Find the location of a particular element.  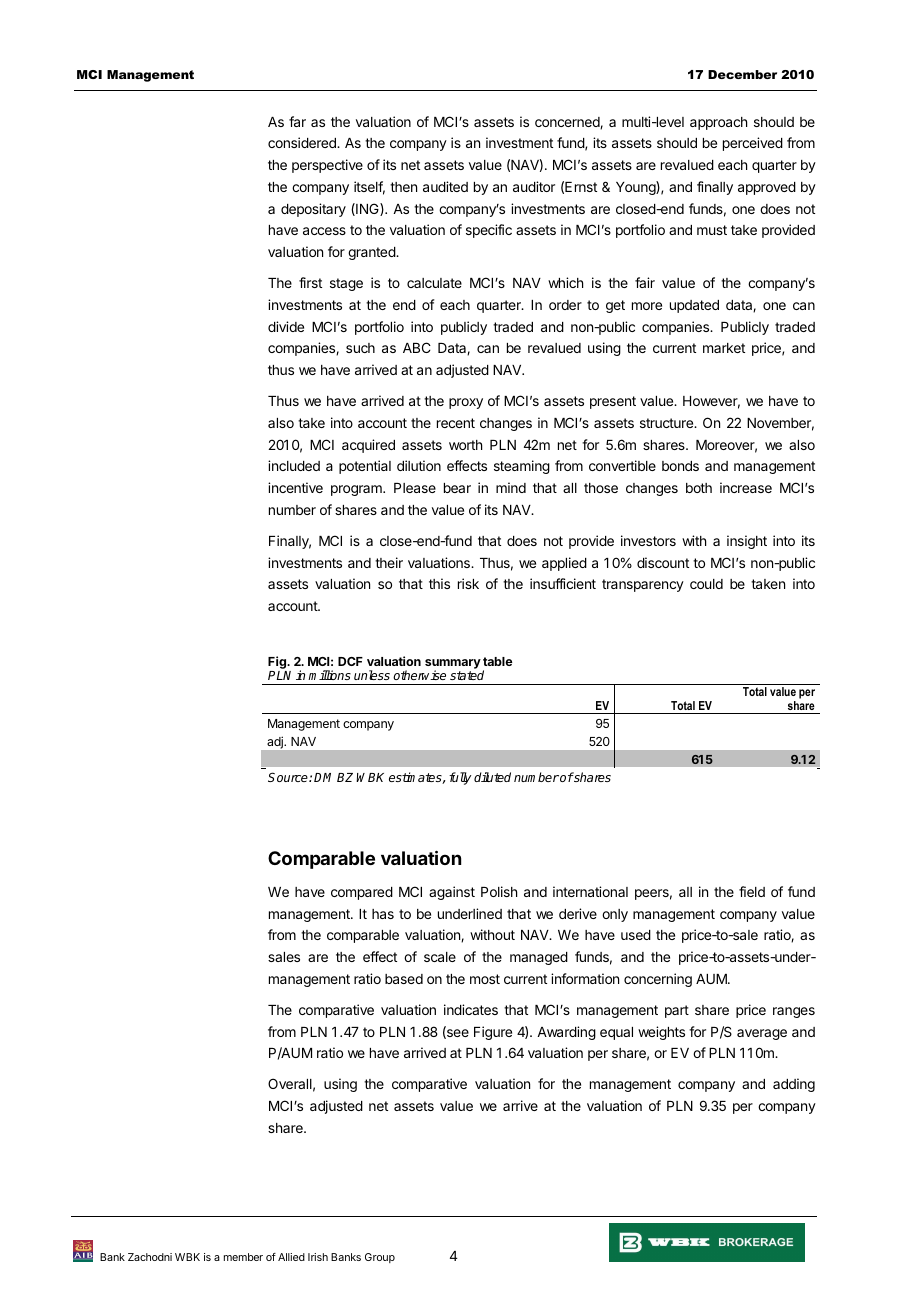

approach is located at coordinates (718, 123).
